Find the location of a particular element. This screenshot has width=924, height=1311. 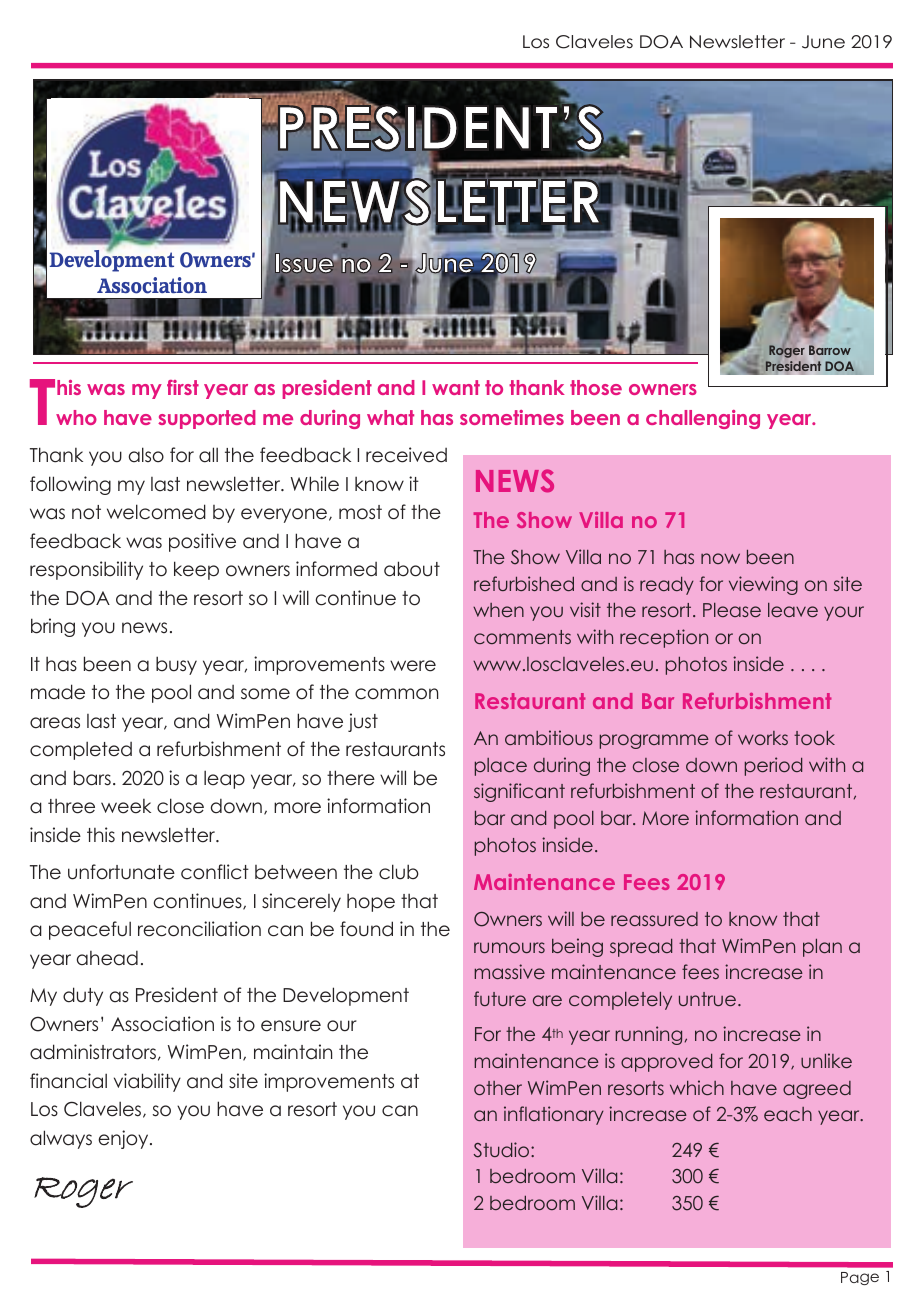

club is located at coordinates (399, 872).
